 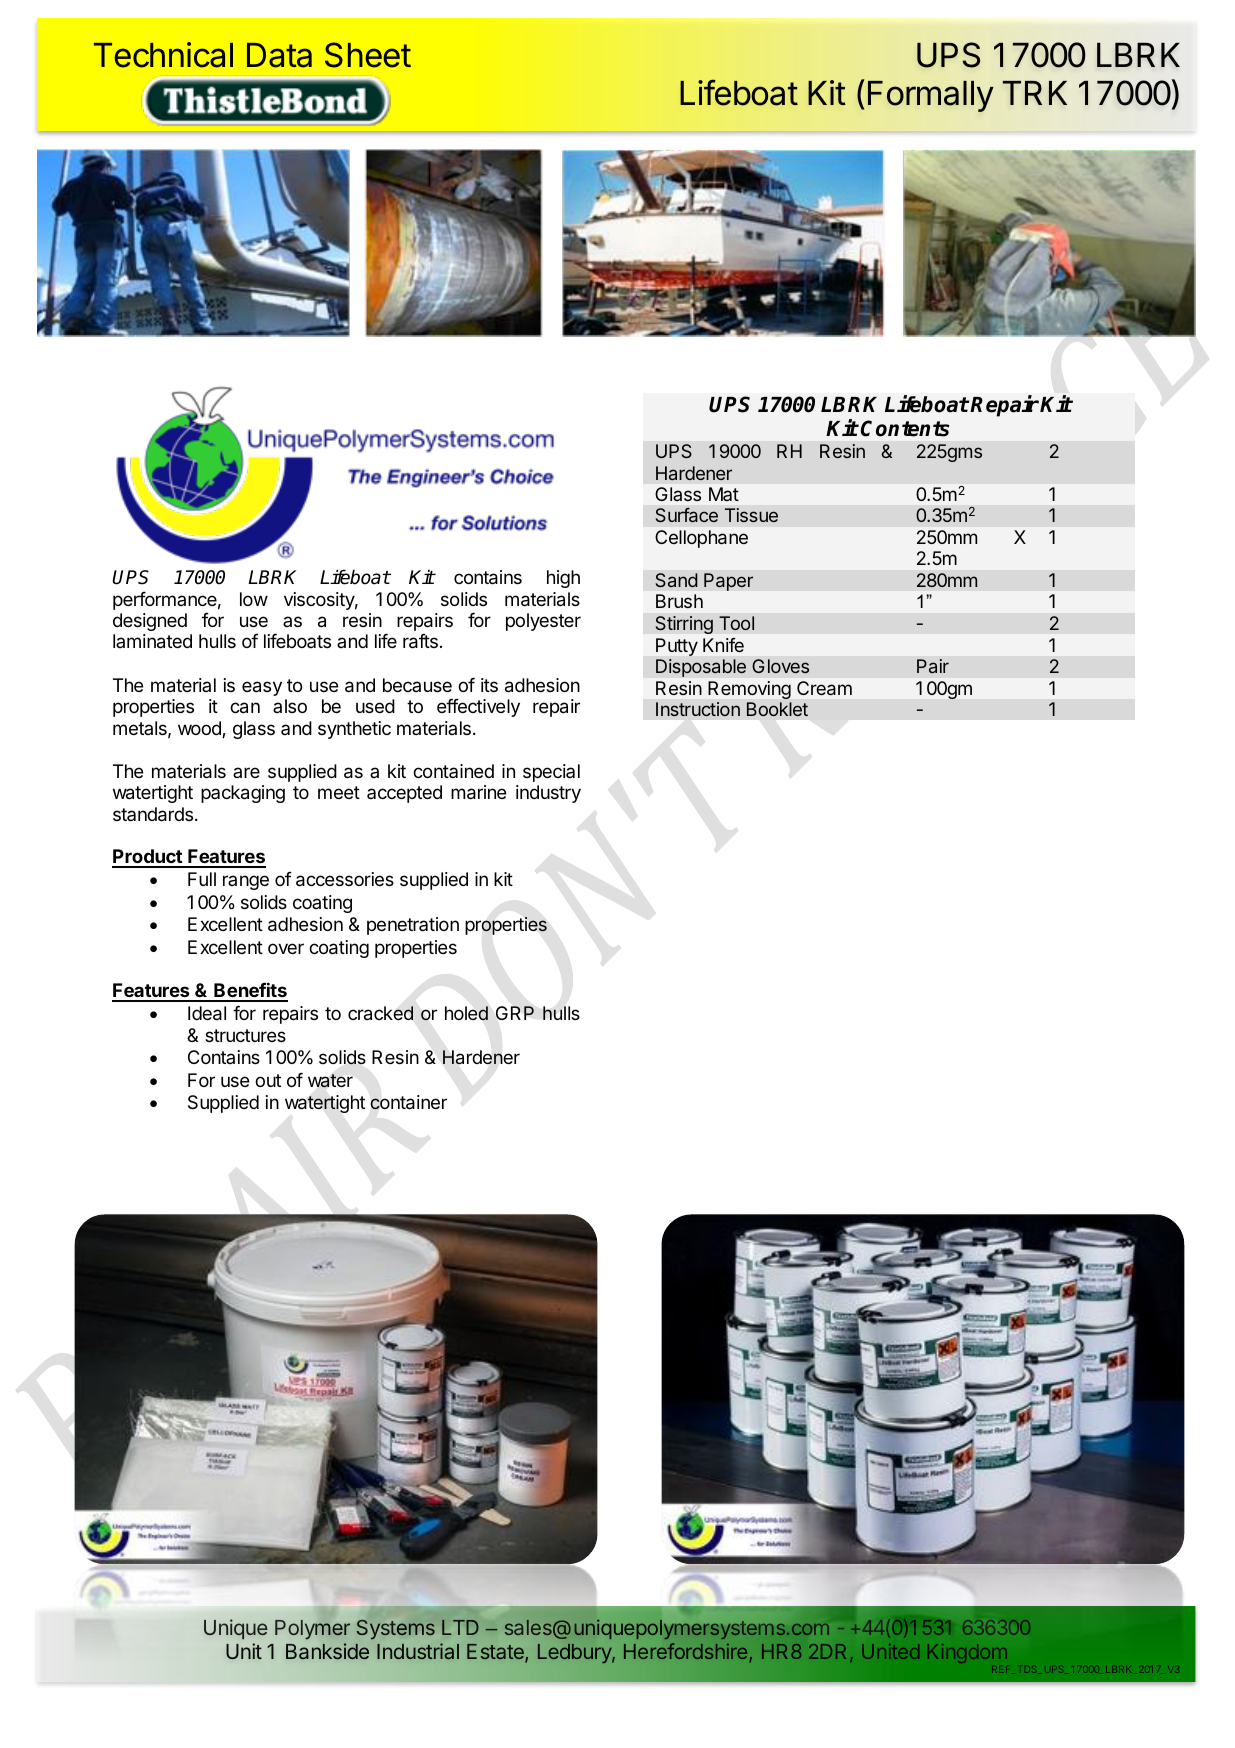 I want to click on industry, so click(x=548, y=794).
